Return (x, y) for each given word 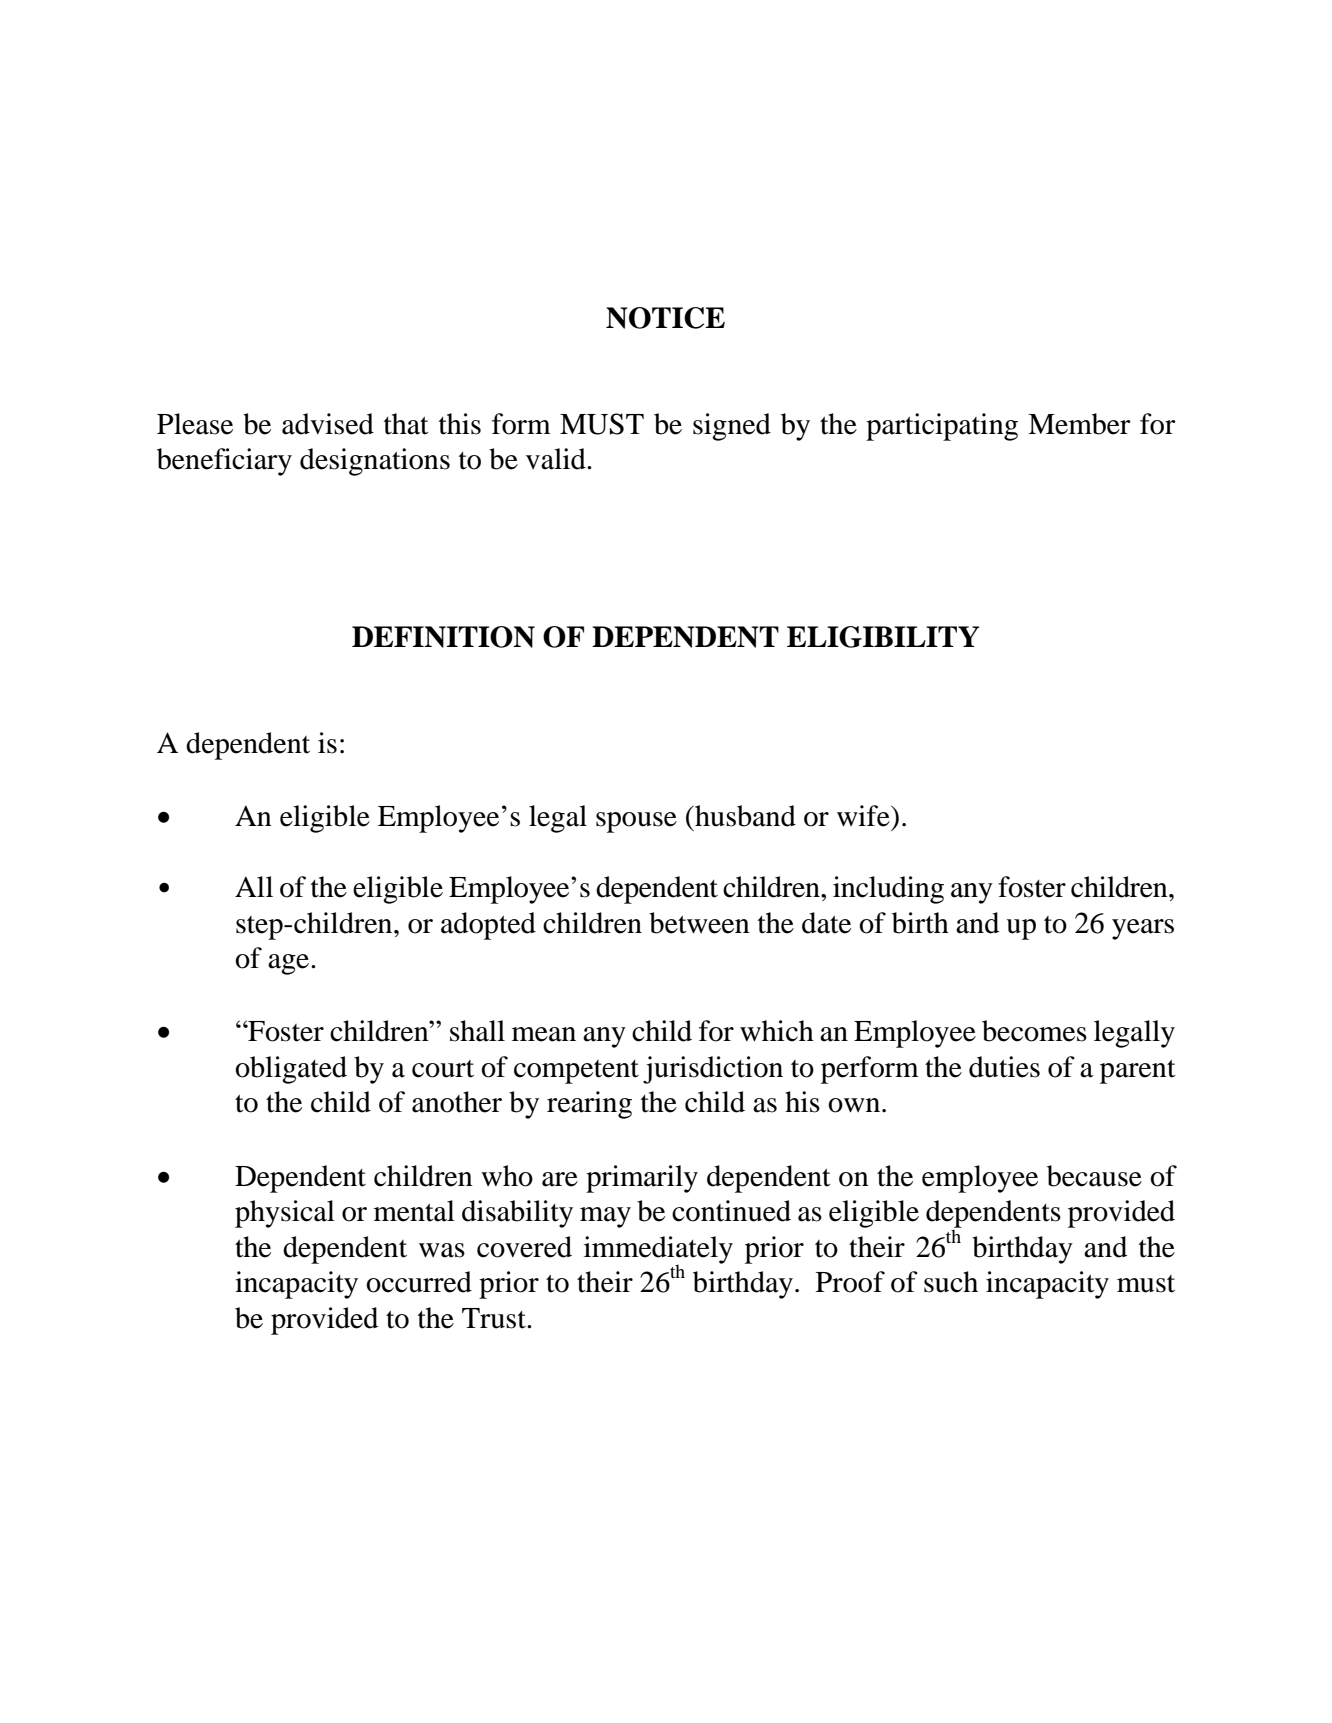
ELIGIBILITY (883, 637)
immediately (658, 1251)
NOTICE (665, 318)
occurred (419, 1282)
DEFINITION (443, 637)
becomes (1034, 1031)
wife (864, 816)
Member (1079, 424)
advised (328, 424)
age (290, 964)
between (699, 923)
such (951, 1282)
